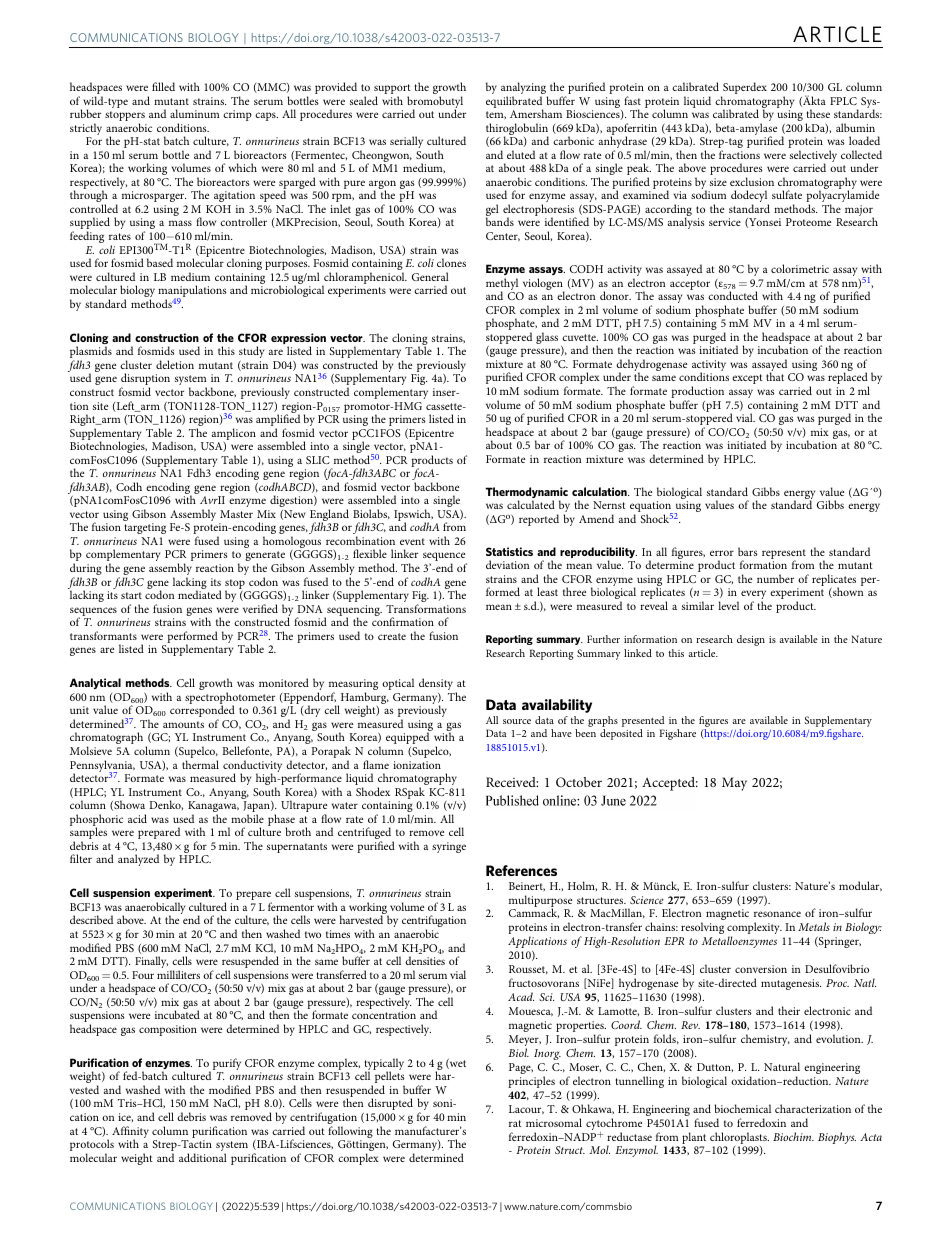 The image size is (952, 1251). Describe the element at coordinates (524, 89) in the screenshot. I see `analyzing` at that location.
